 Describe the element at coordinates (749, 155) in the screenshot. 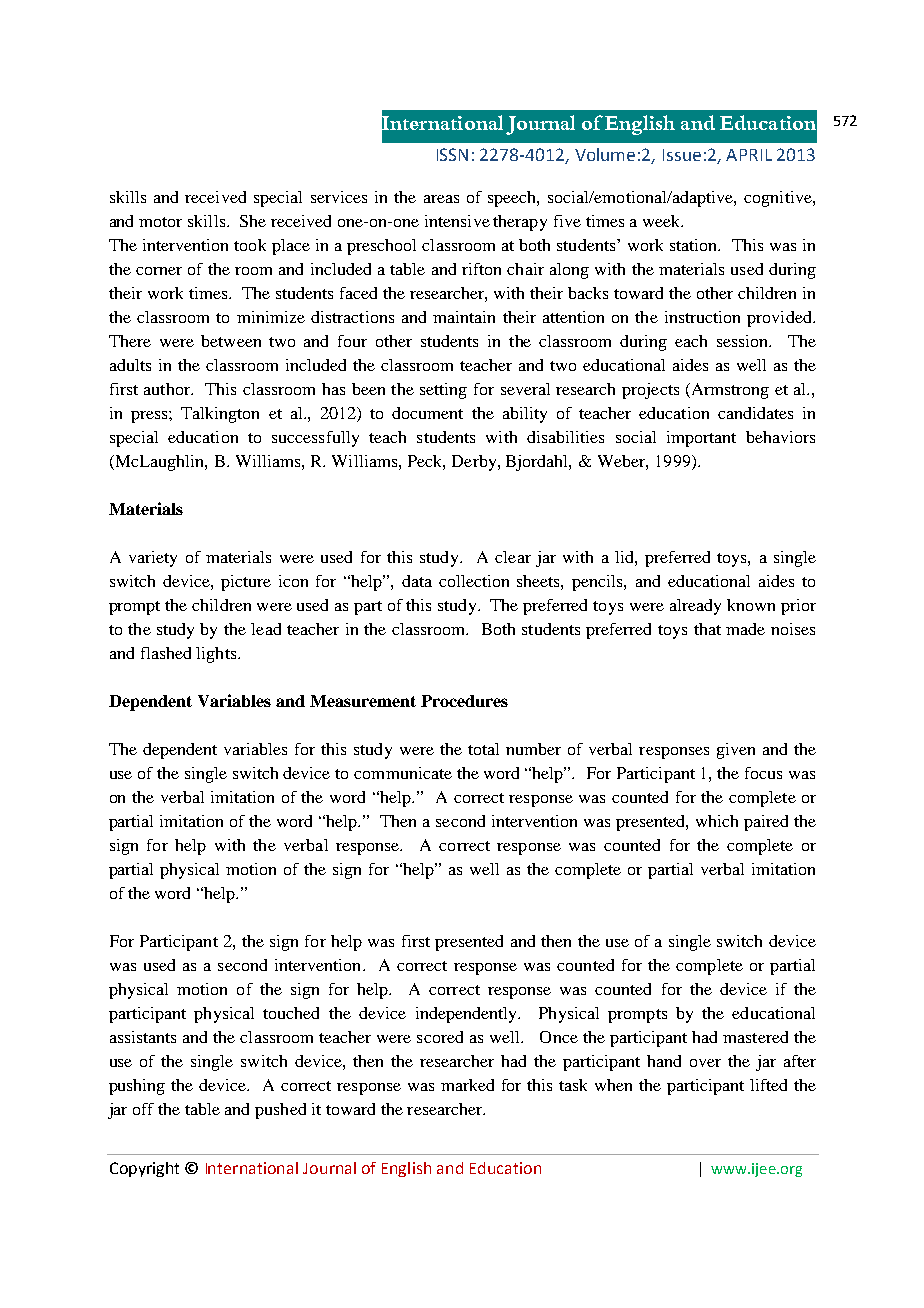

I see `APRIL` at that location.
